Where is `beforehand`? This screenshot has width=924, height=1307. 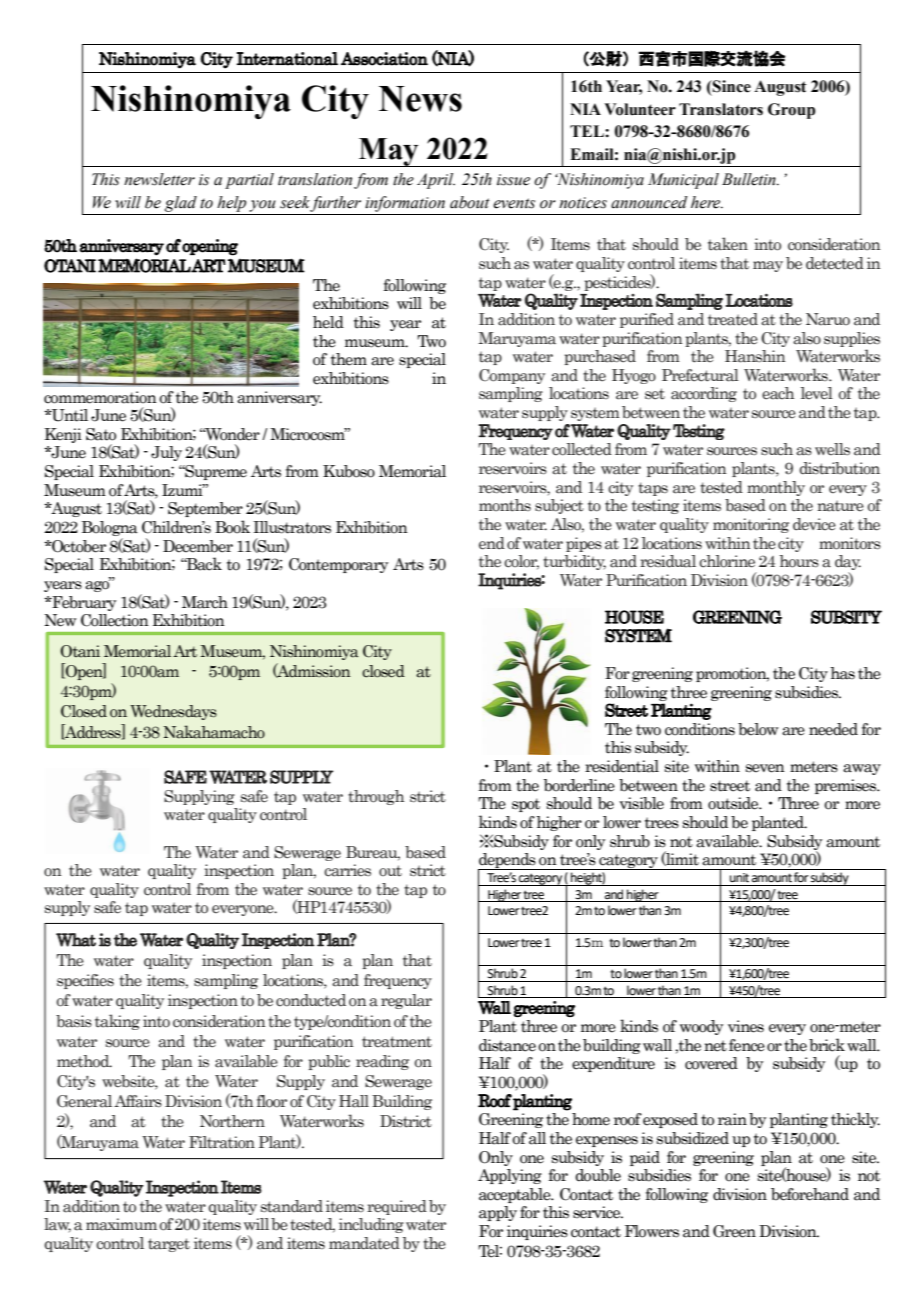 beforehand is located at coordinates (810, 1194).
